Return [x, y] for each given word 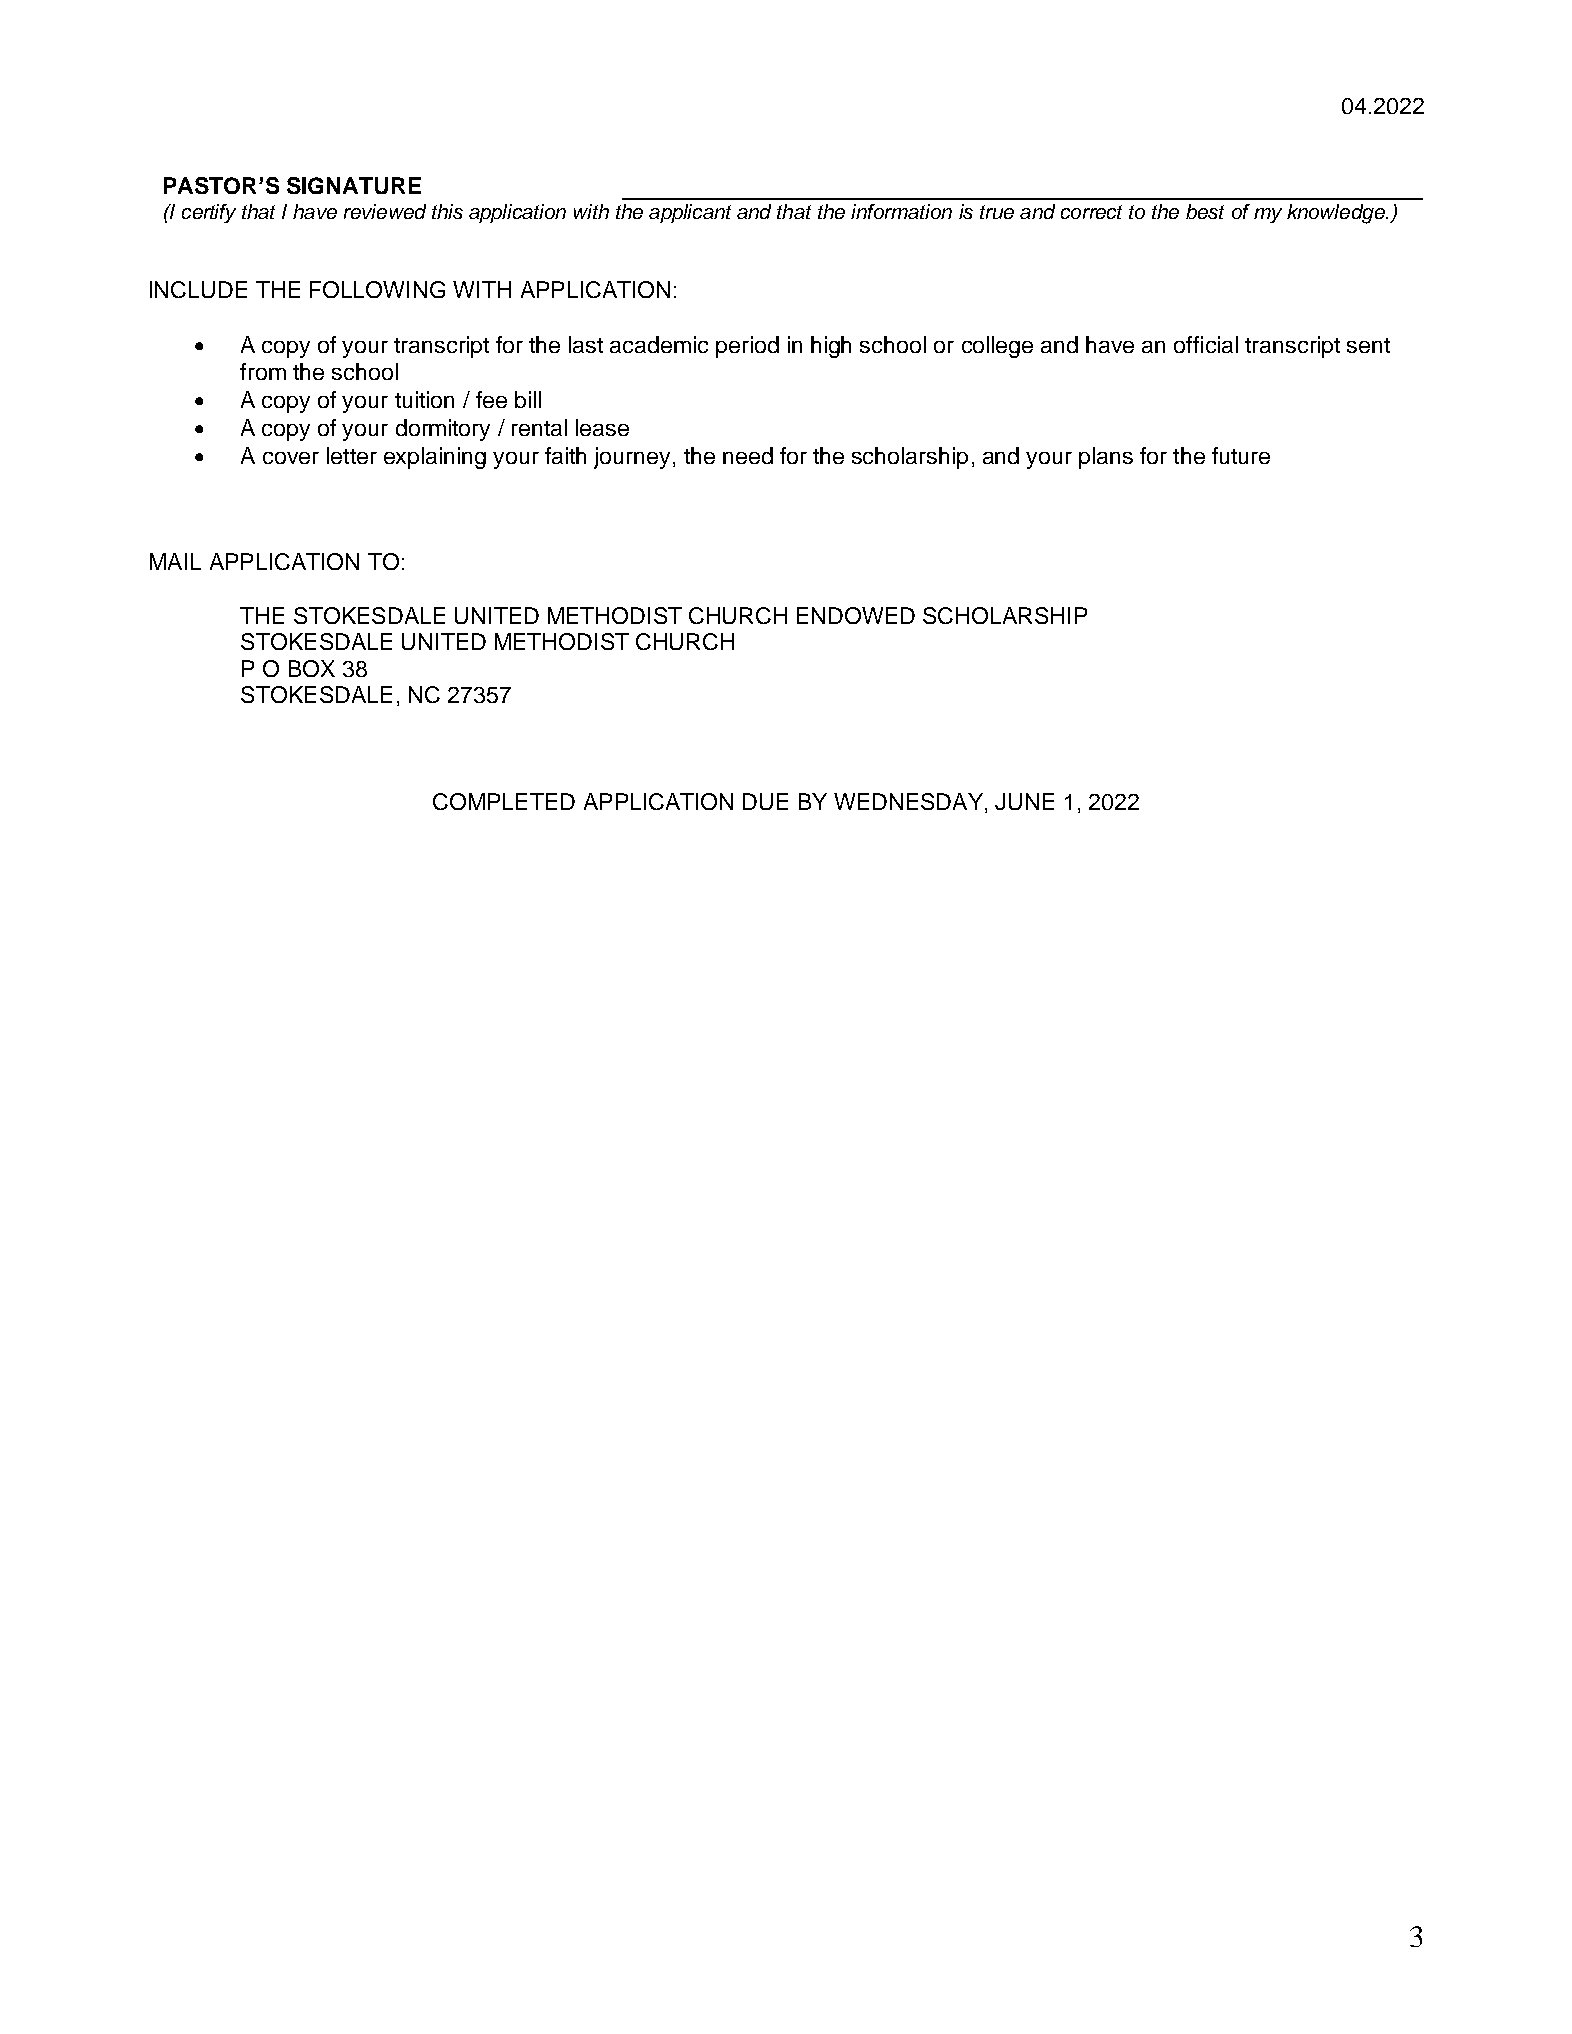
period [747, 347]
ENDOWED [856, 615]
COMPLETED [504, 801]
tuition [424, 399]
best [1205, 211]
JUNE [1024, 801]
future [1241, 455]
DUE [765, 801]
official [1206, 344]
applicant [690, 213]
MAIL [175, 561]
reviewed [385, 211]
